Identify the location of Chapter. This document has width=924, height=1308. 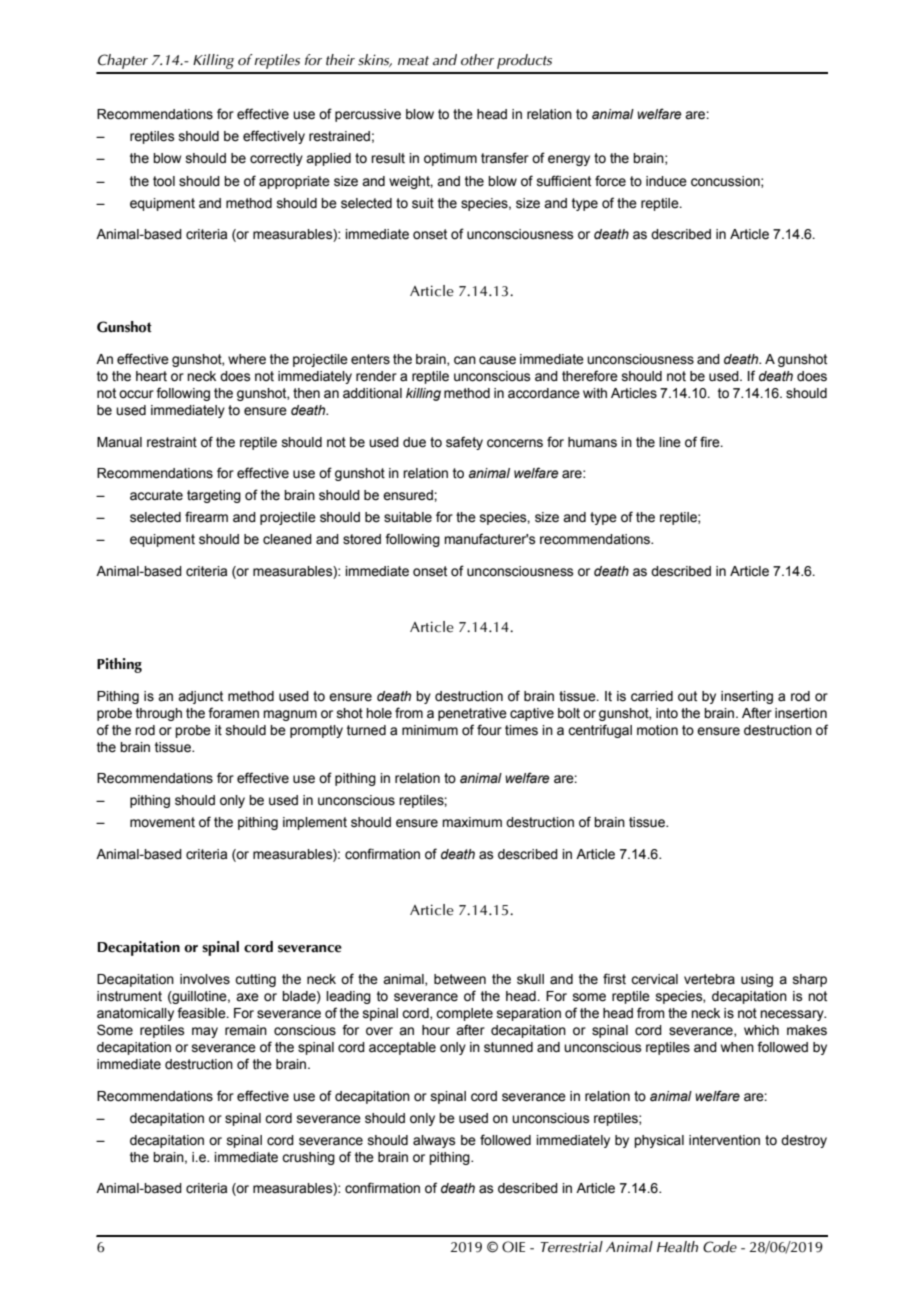
(123, 61).
